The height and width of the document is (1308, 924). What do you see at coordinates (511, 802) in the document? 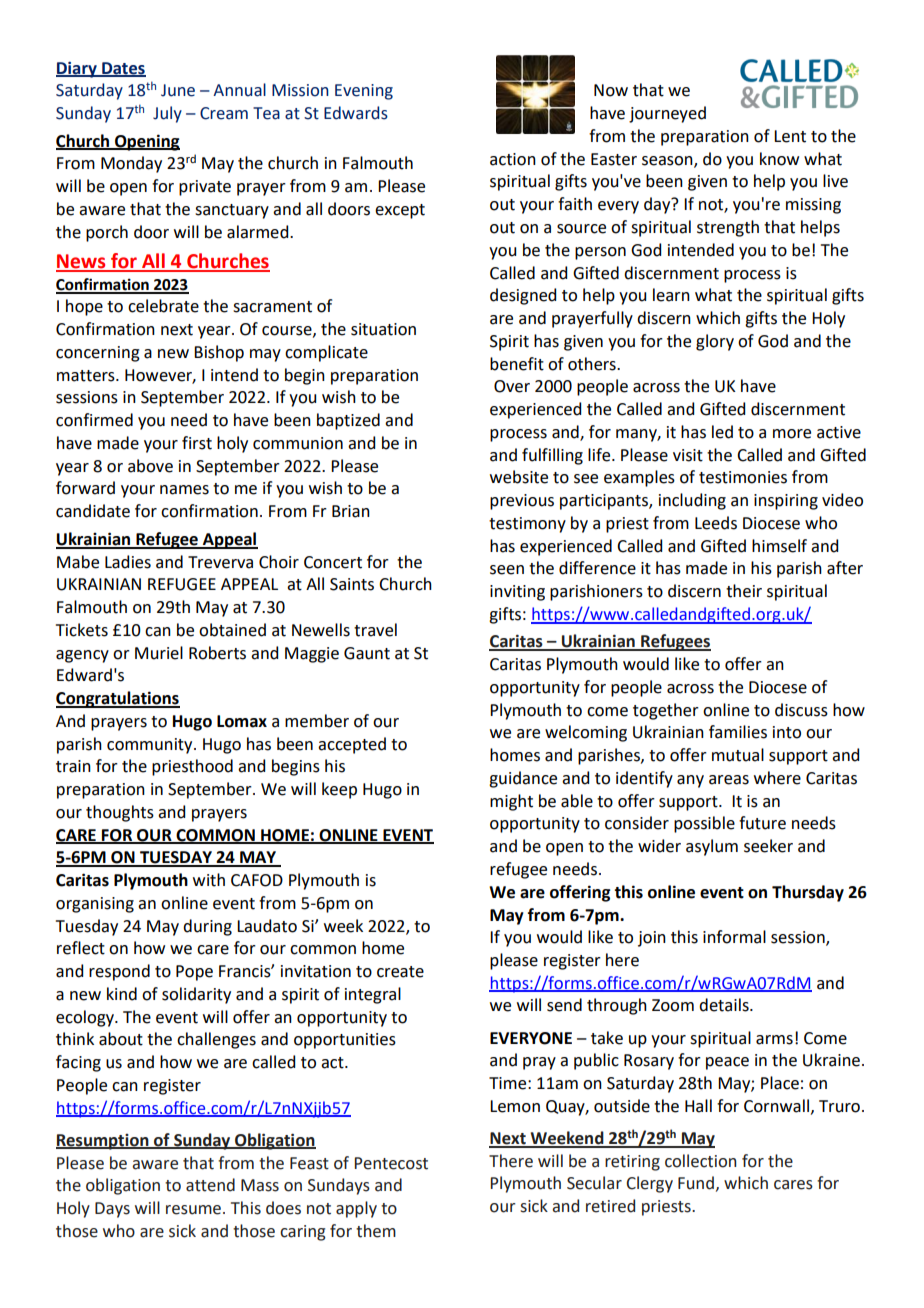
I see `might` at bounding box center [511, 802].
